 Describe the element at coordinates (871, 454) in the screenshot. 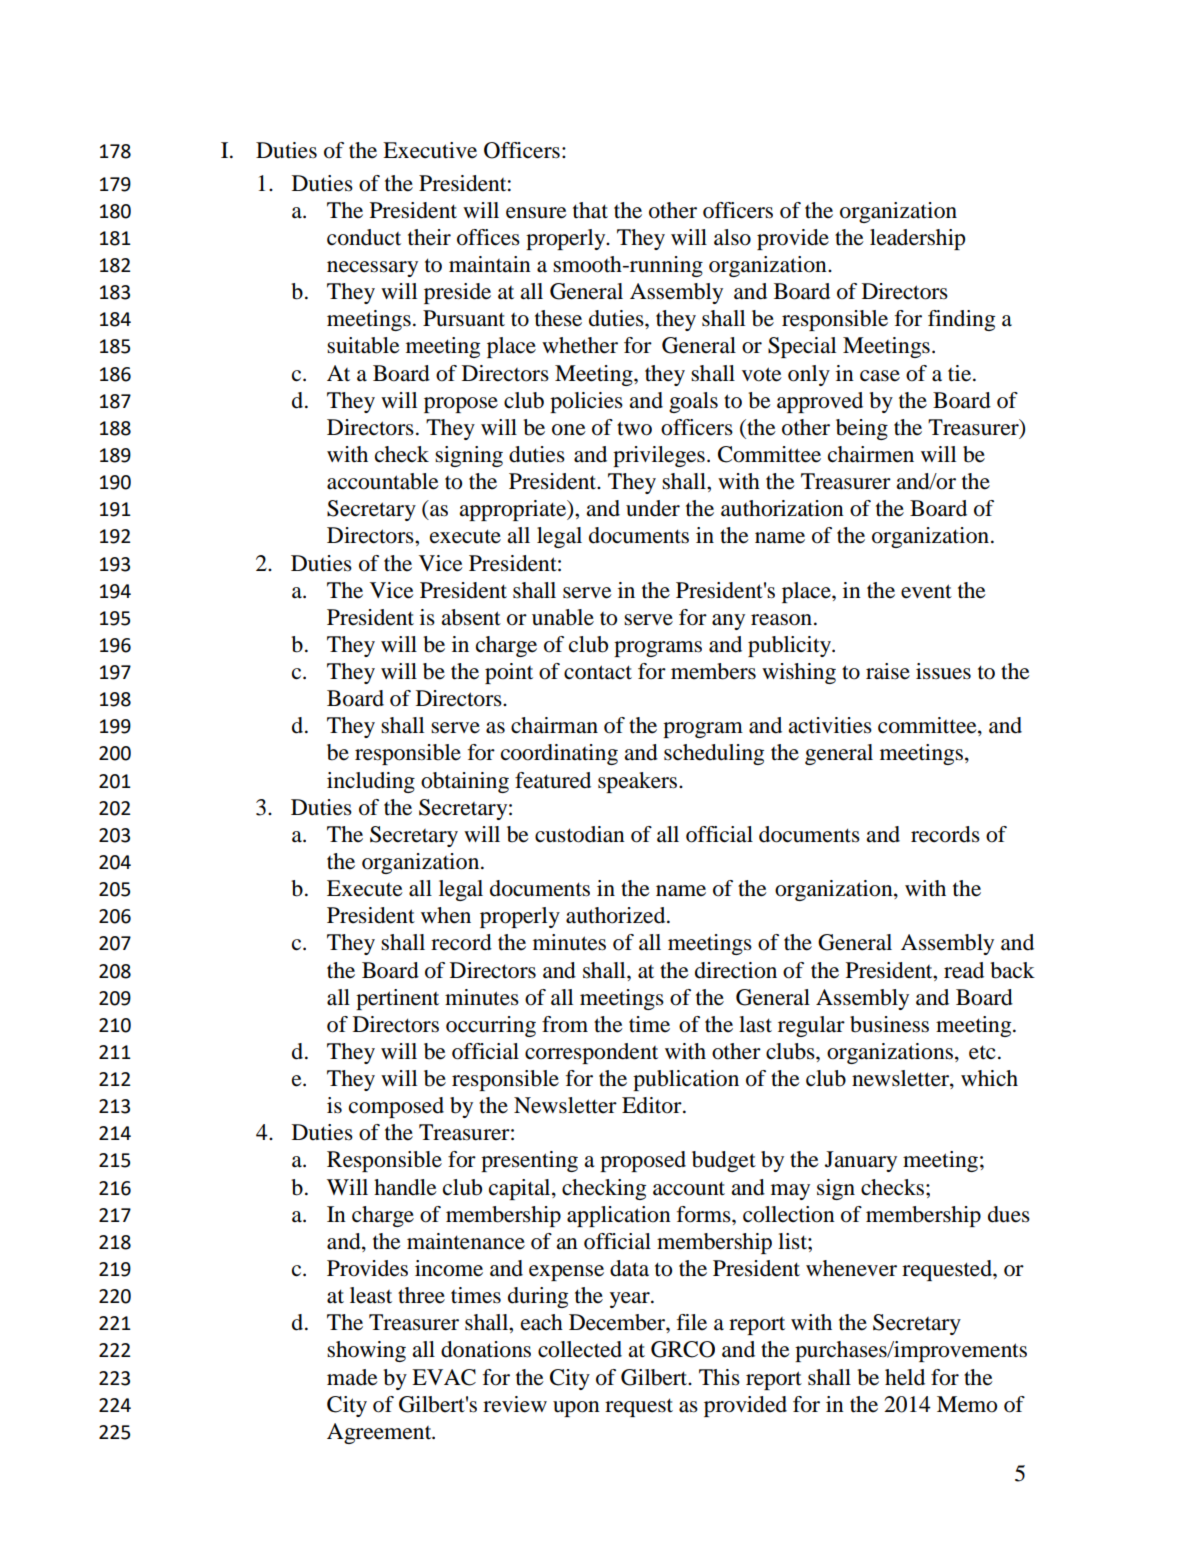

I see `chairmen` at that location.
